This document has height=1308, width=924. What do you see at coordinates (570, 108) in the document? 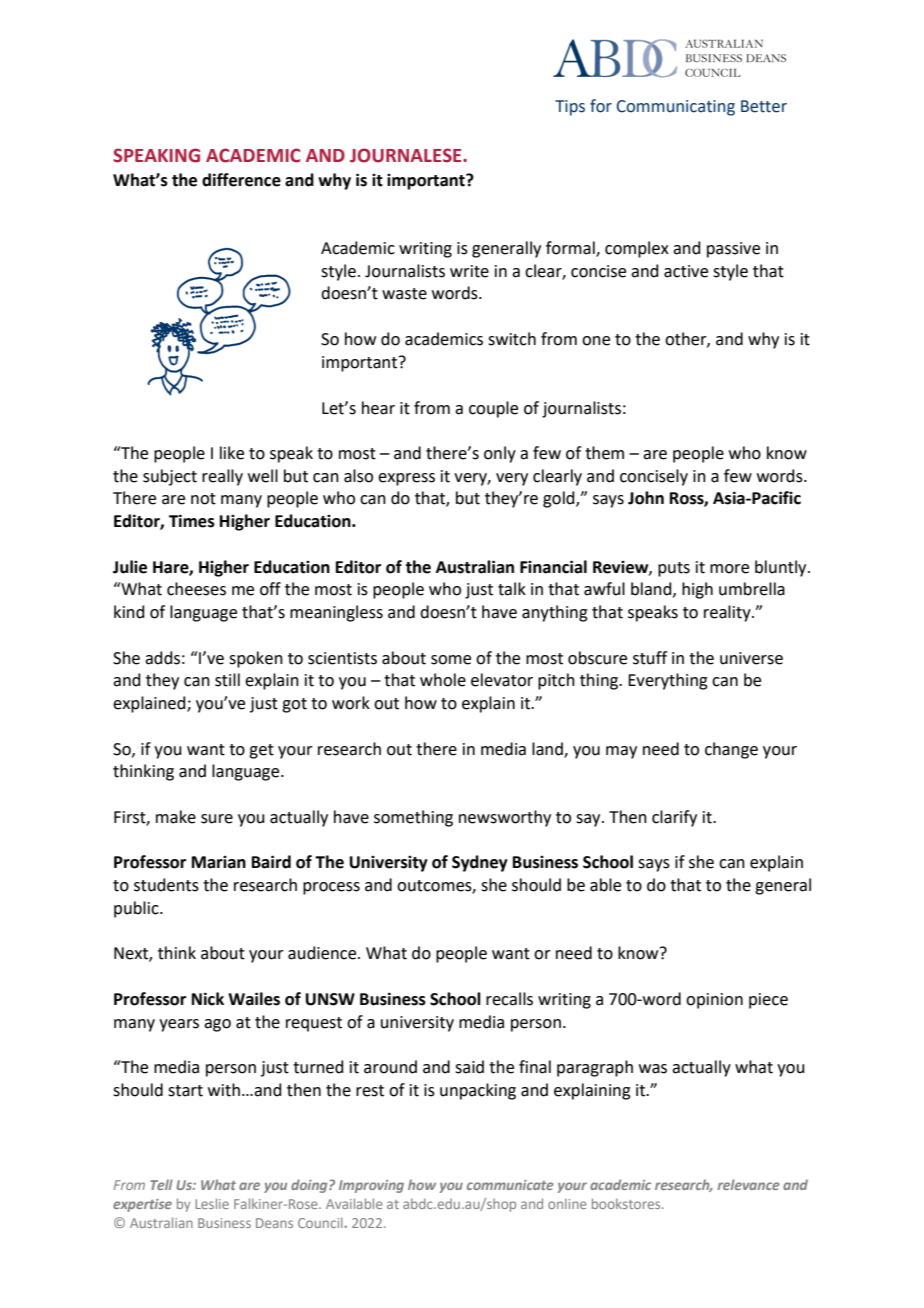
I see `Tips` at bounding box center [570, 108].
